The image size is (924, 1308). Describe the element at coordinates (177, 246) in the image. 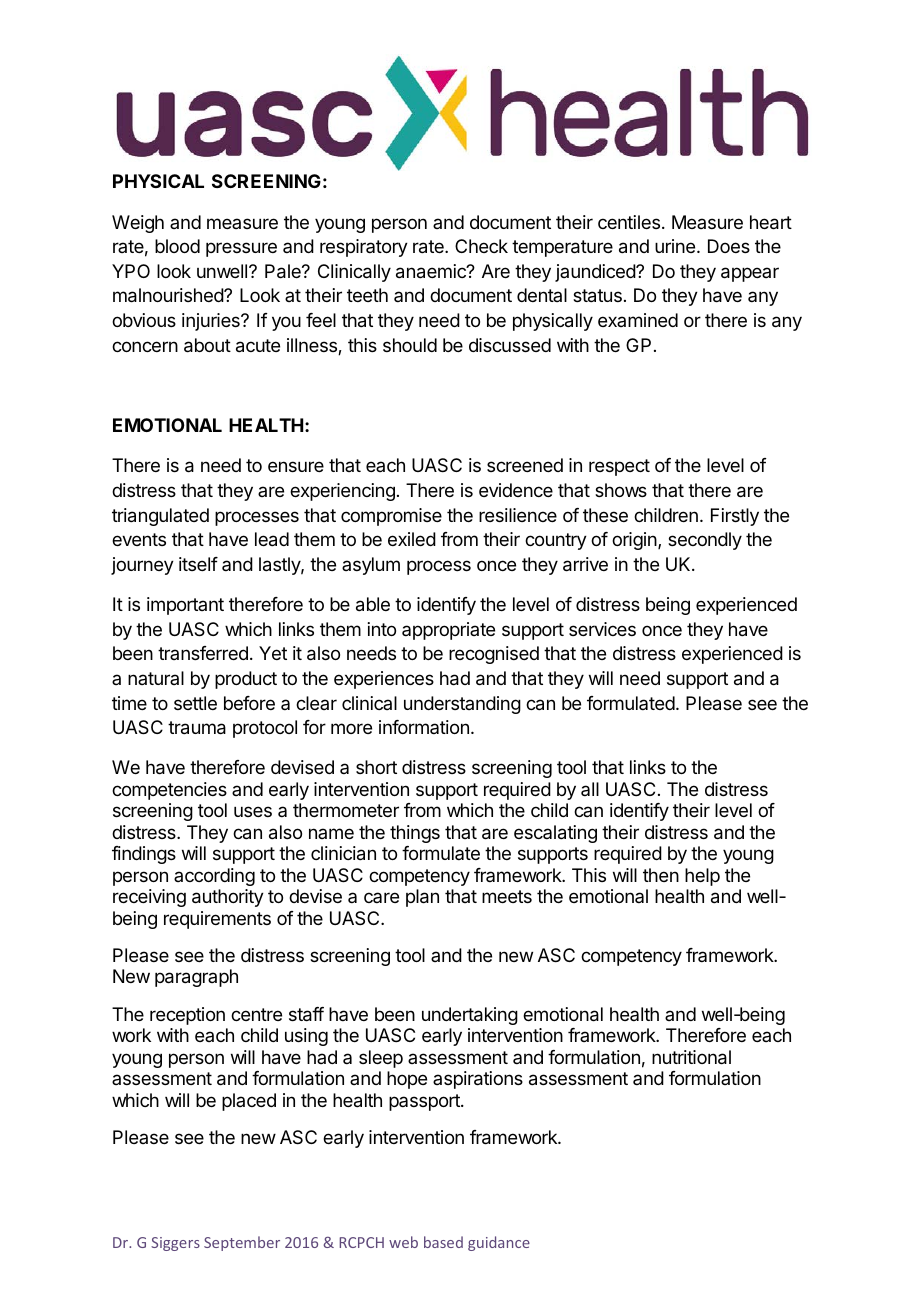

I see `blood` at that location.
